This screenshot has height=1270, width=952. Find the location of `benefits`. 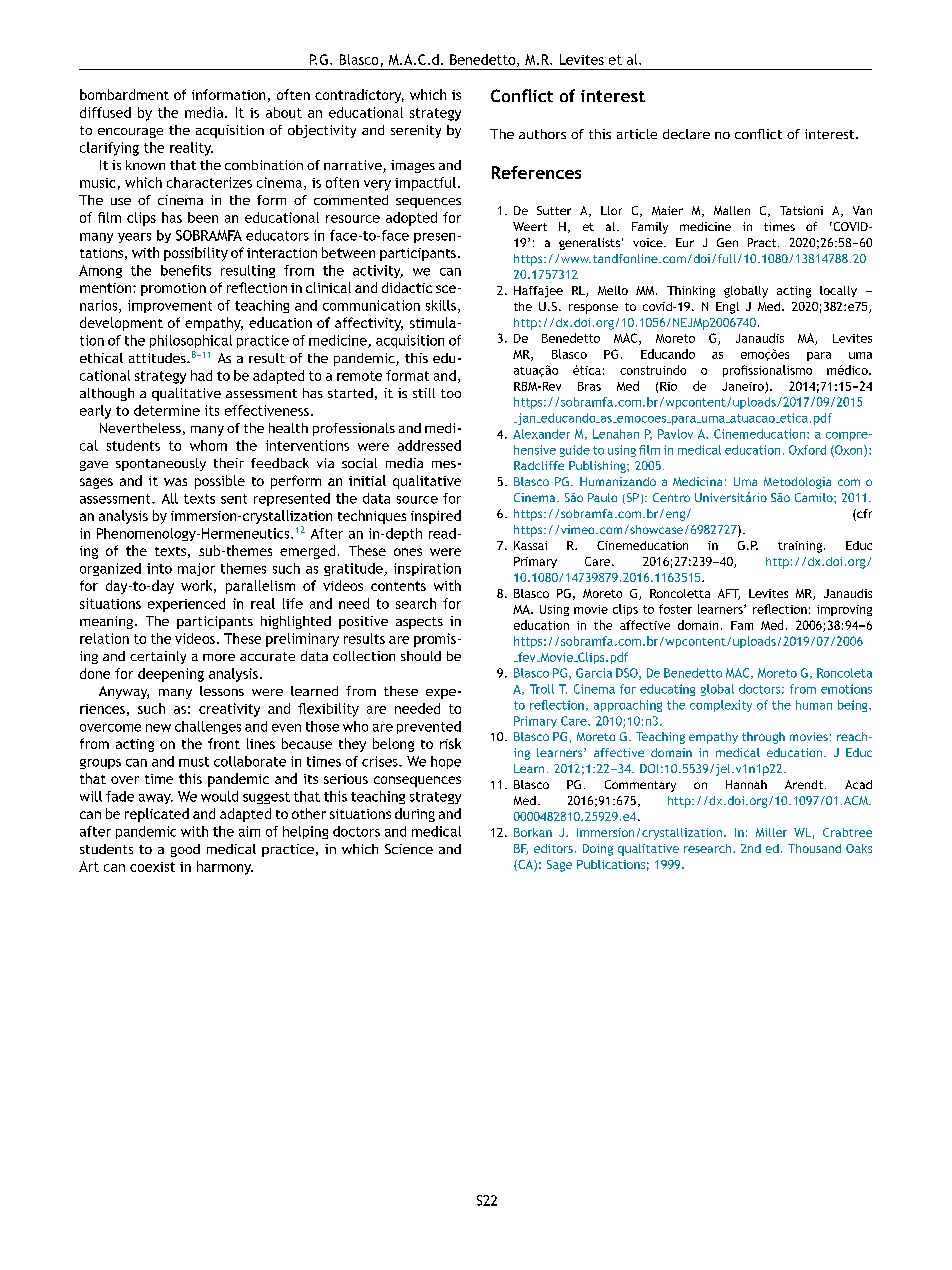

benefits is located at coordinates (186, 270).
